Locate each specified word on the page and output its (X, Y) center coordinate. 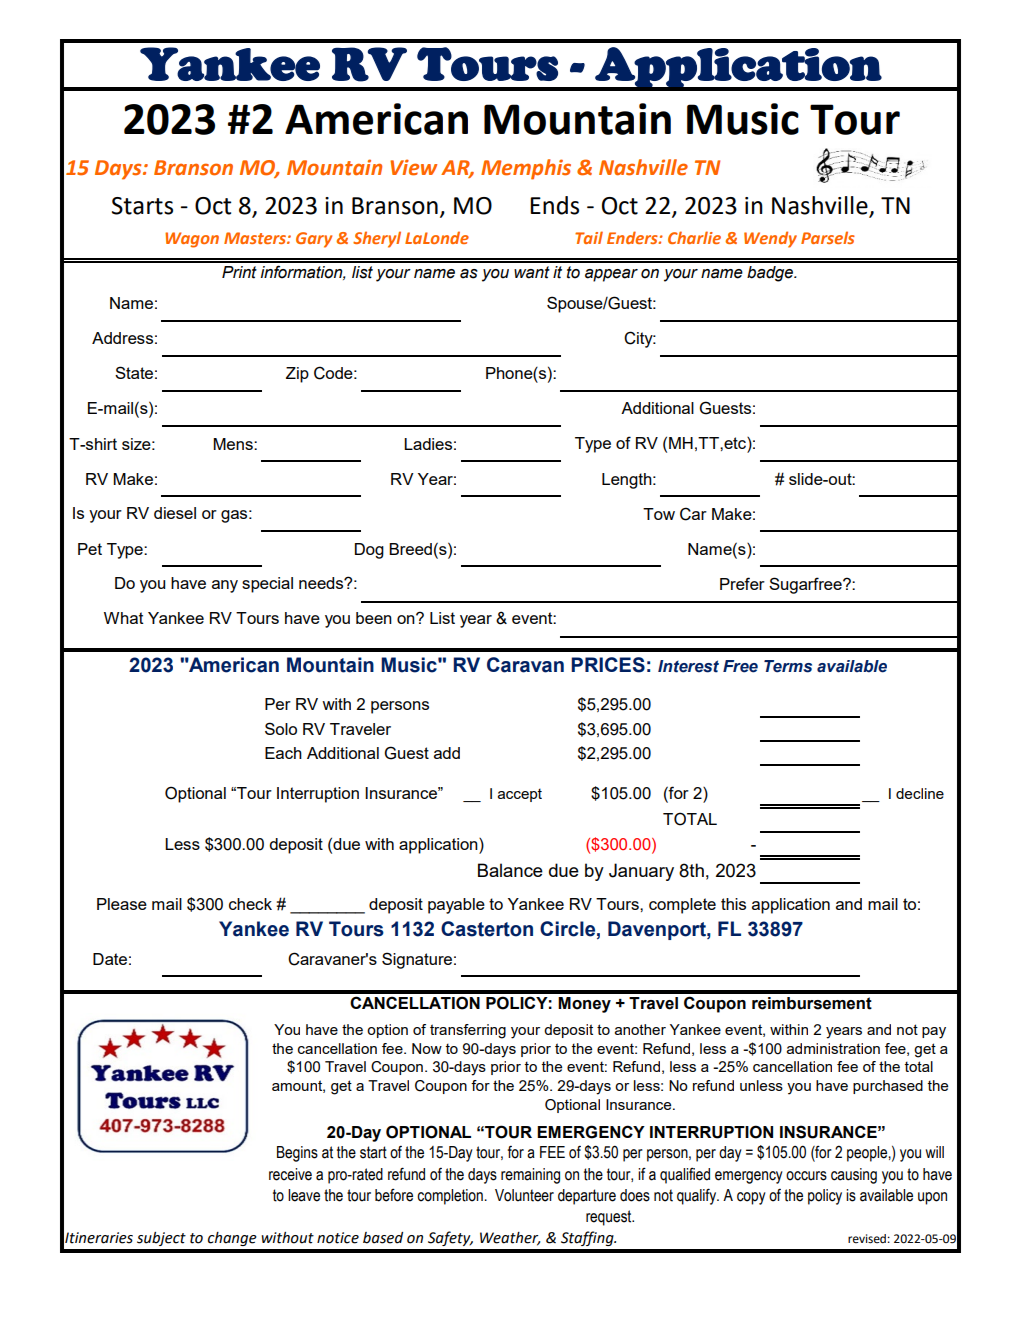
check (250, 904)
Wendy (770, 239)
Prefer (742, 583)
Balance (510, 870)
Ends (554, 205)
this (733, 904)
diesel (175, 513)
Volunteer (524, 1195)
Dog (369, 551)
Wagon (192, 240)
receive (290, 1174)
